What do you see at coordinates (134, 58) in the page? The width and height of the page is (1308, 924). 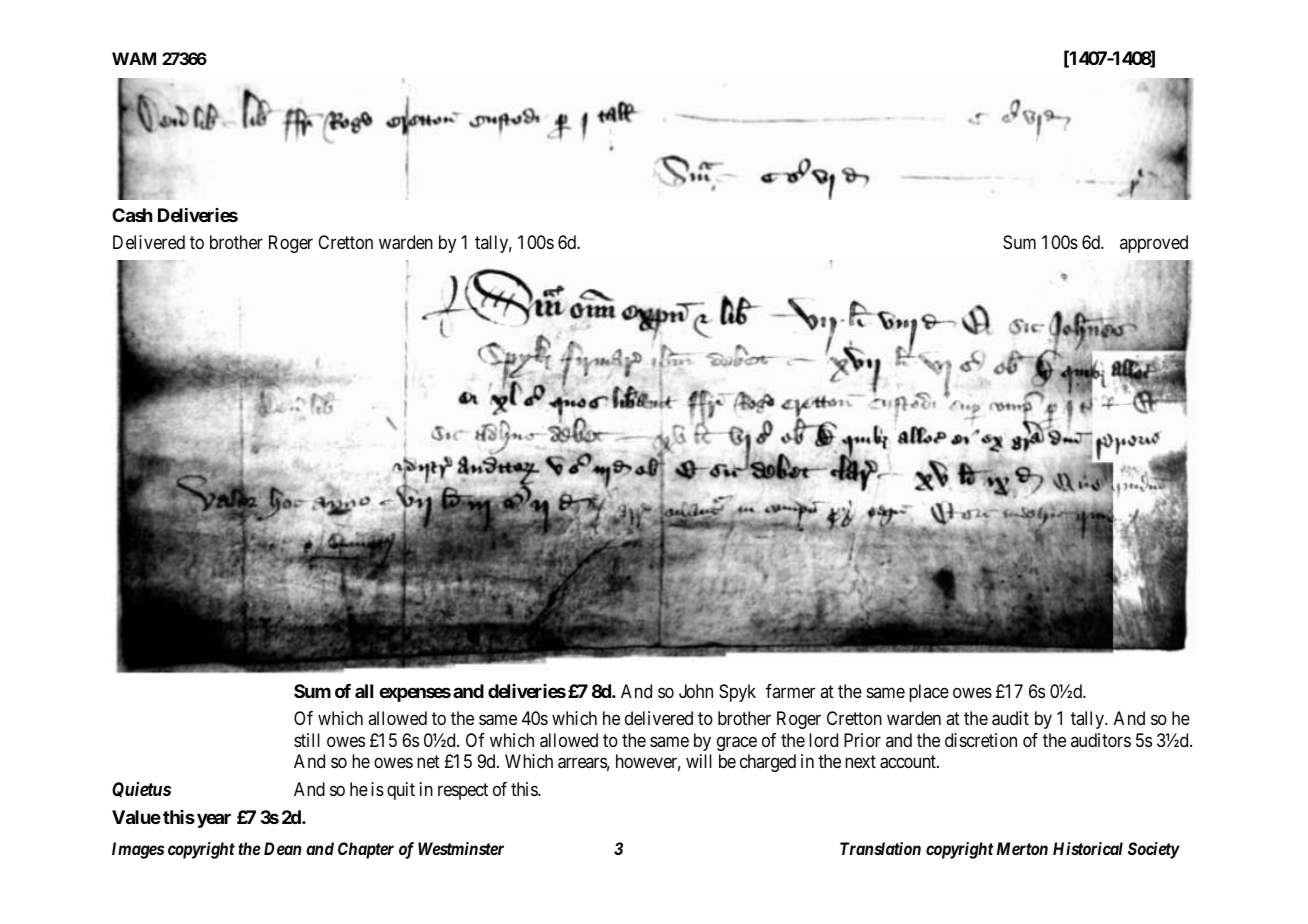 I see `WAM` at bounding box center [134, 58].
